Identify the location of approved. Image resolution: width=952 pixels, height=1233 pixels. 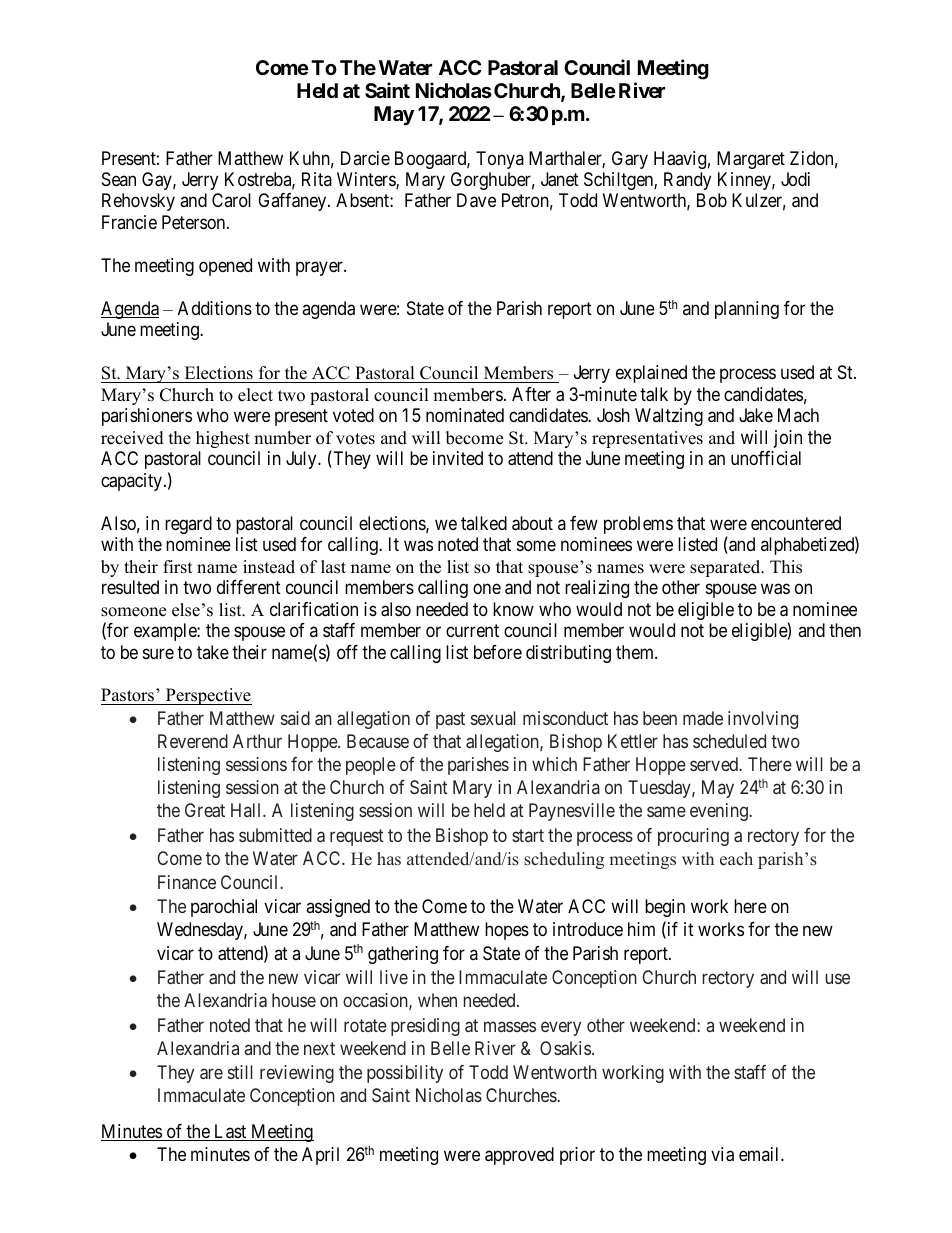
(519, 1156).
